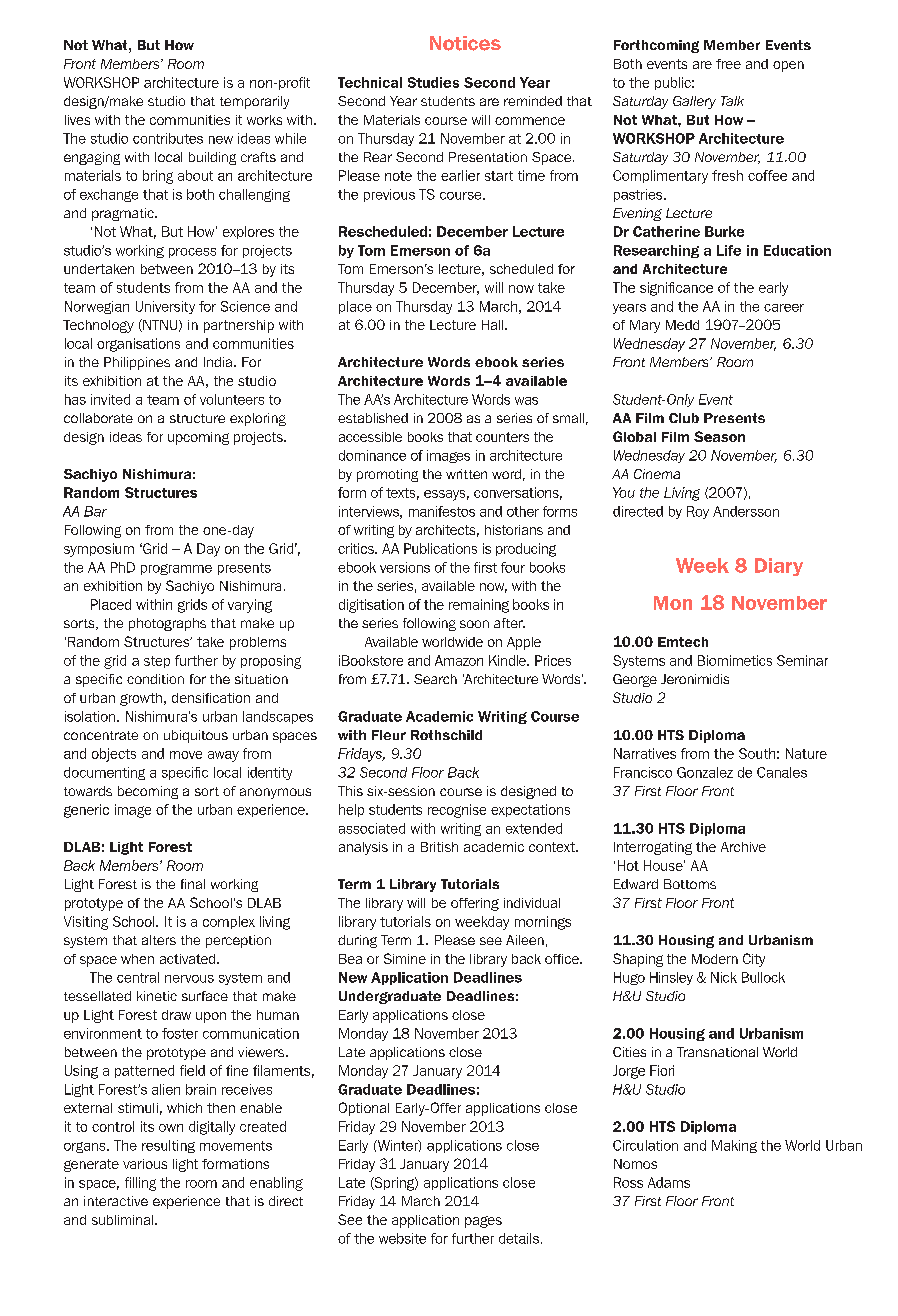 The width and height of the screenshot is (898, 1316). I want to click on Club, so click(684, 418).
